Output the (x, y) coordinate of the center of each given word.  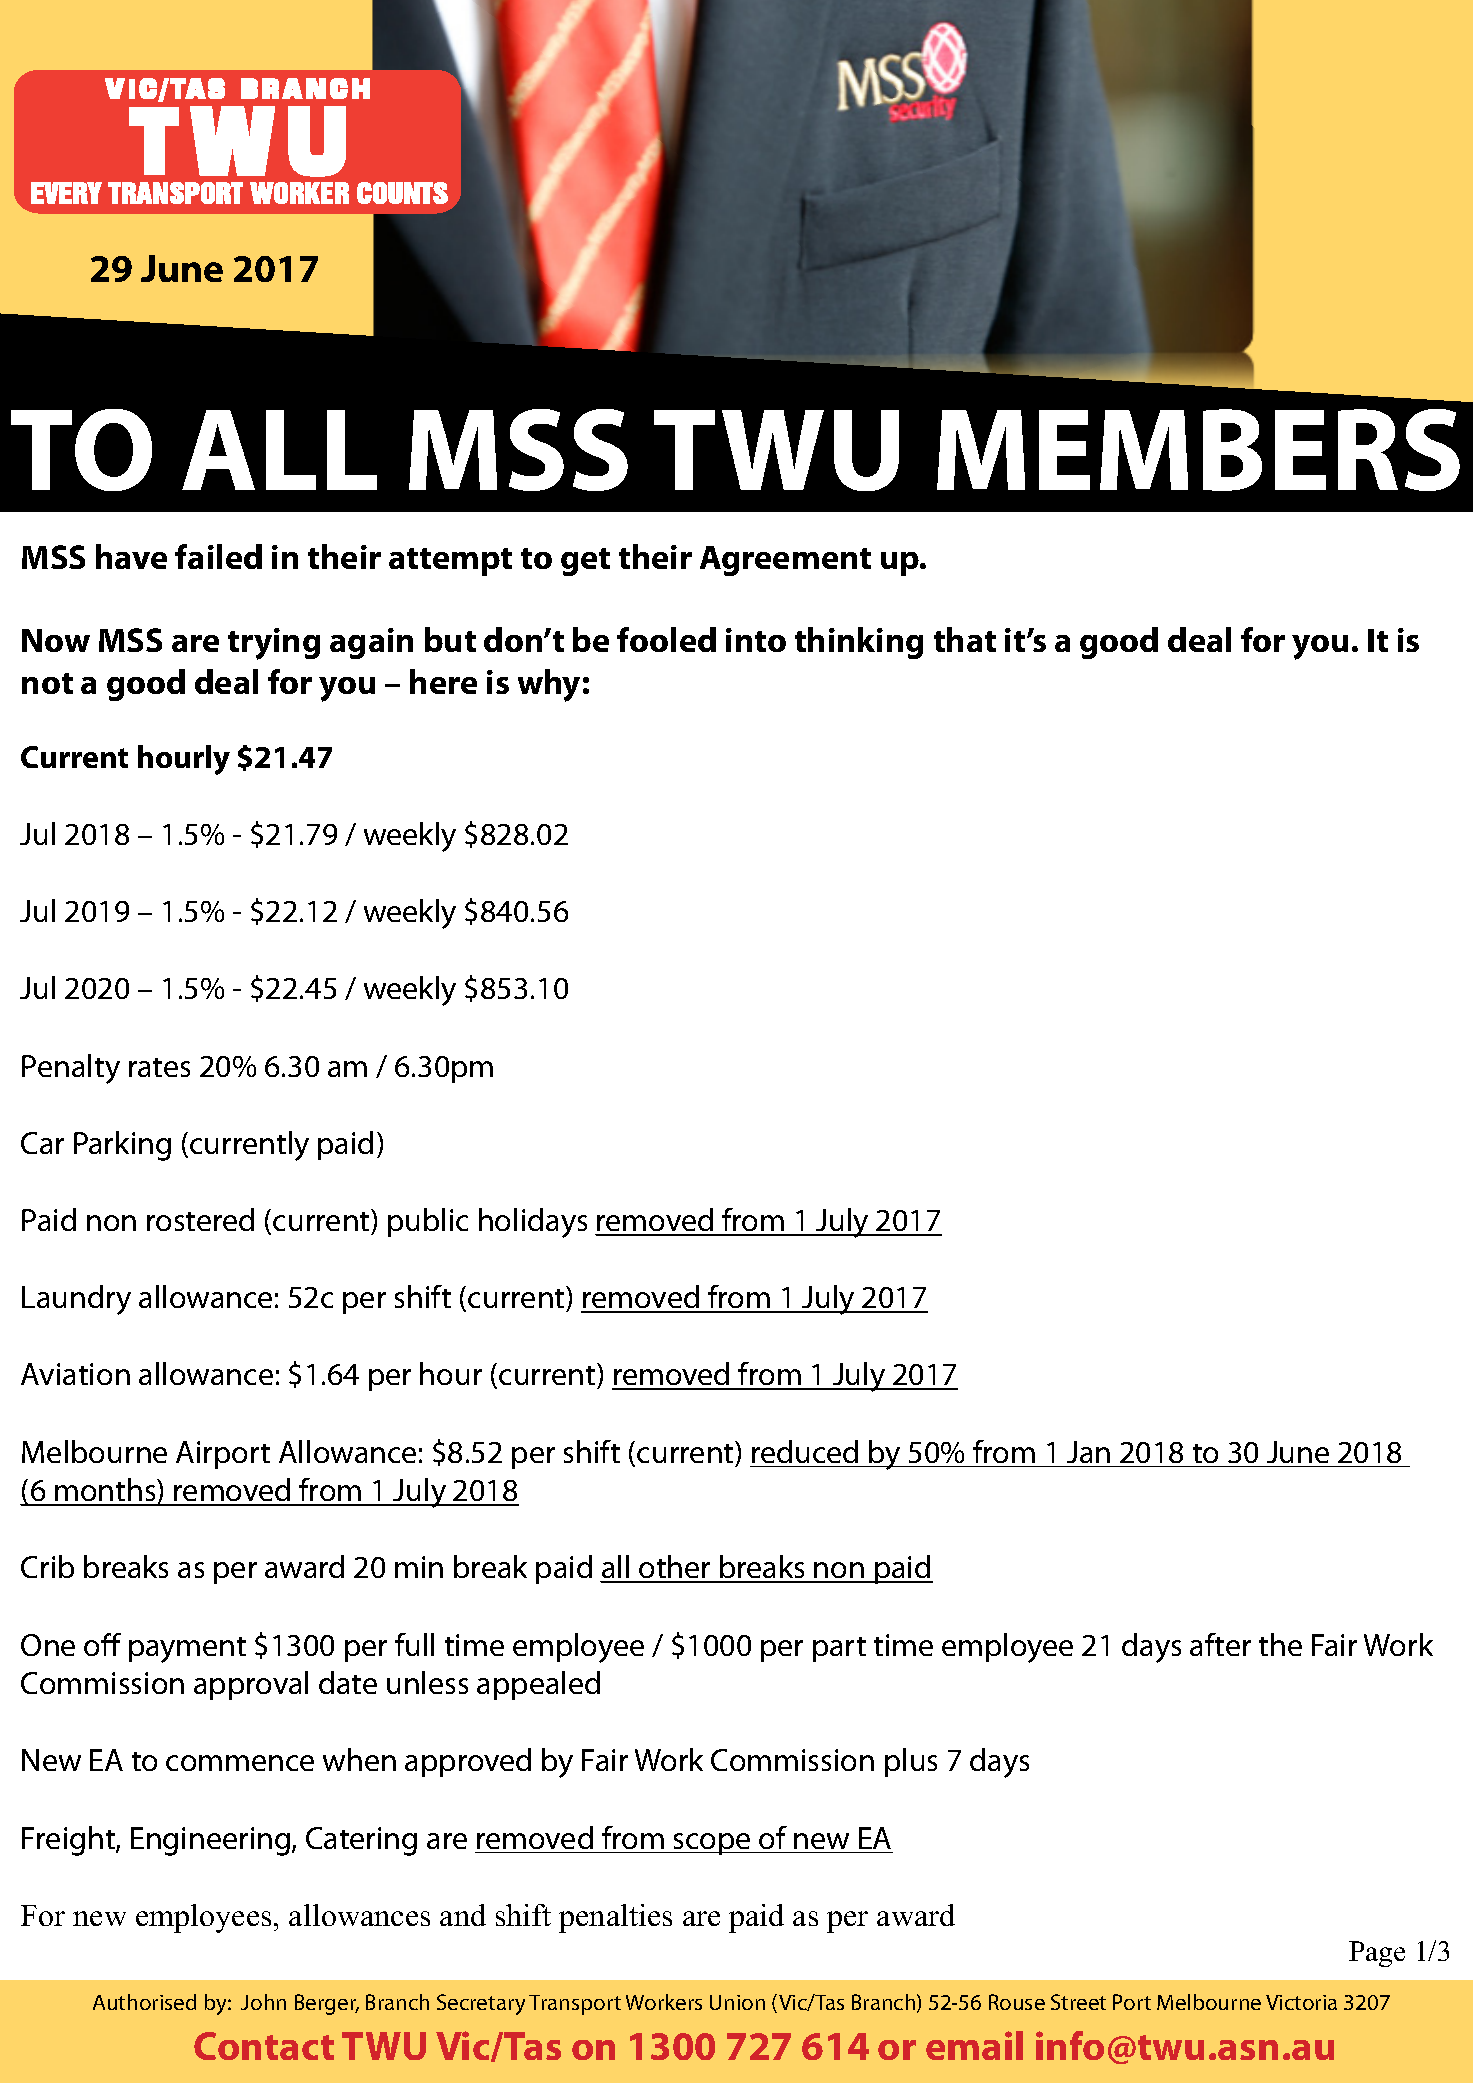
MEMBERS (1198, 450)
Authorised (144, 2002)
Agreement (785, 561)
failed (218, 556)
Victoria (1301, 2002)
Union (737, 2002)
